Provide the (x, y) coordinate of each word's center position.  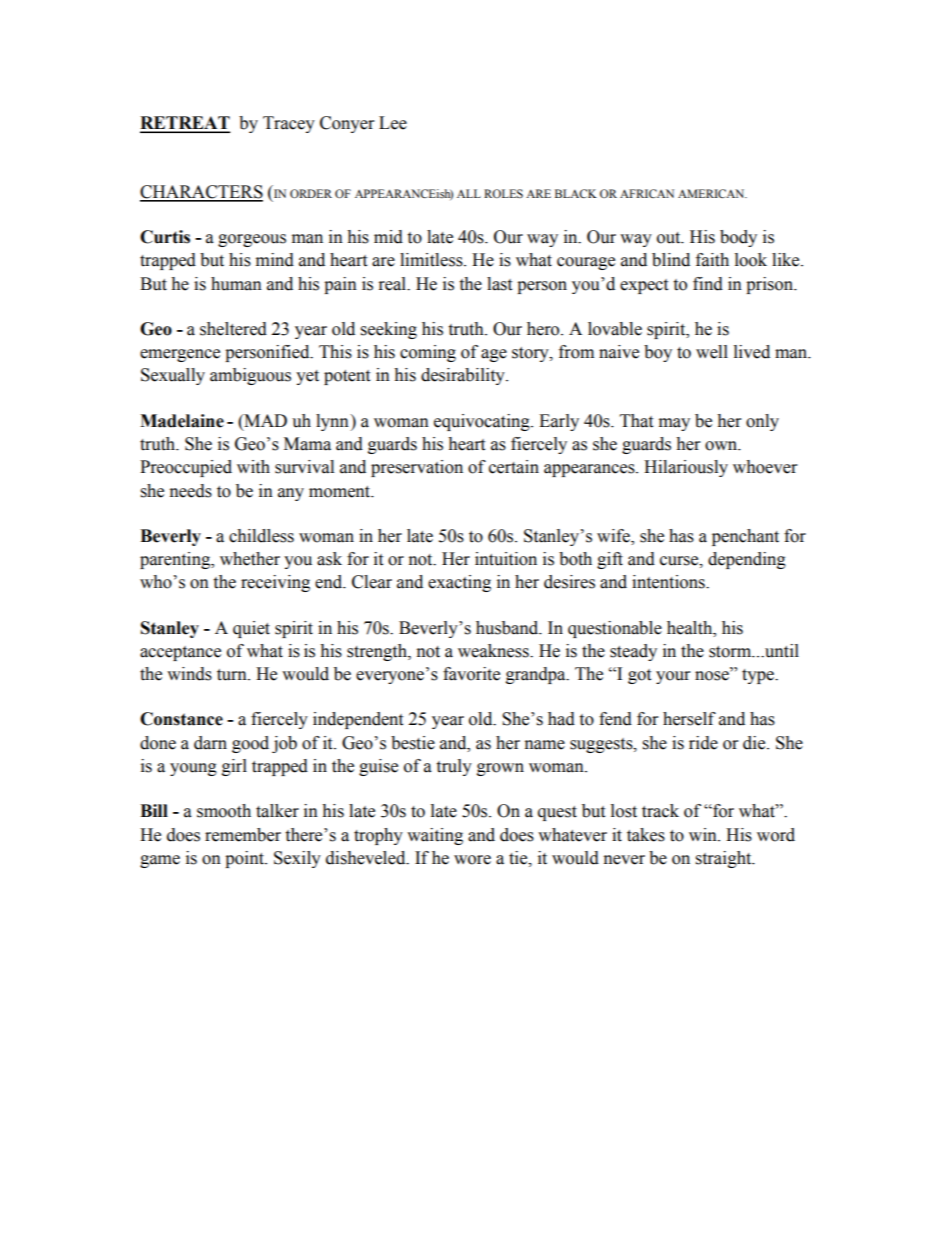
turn (233, 675)
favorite (471, 674)
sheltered (233, 329)
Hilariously (686, 468)
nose (713, 676)
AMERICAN (712, 193)
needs (191, 491)
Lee (393, 123)
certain (514, 467)
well (712, 352)
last (499, 284)
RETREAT (185, 124)
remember (243, 835)
